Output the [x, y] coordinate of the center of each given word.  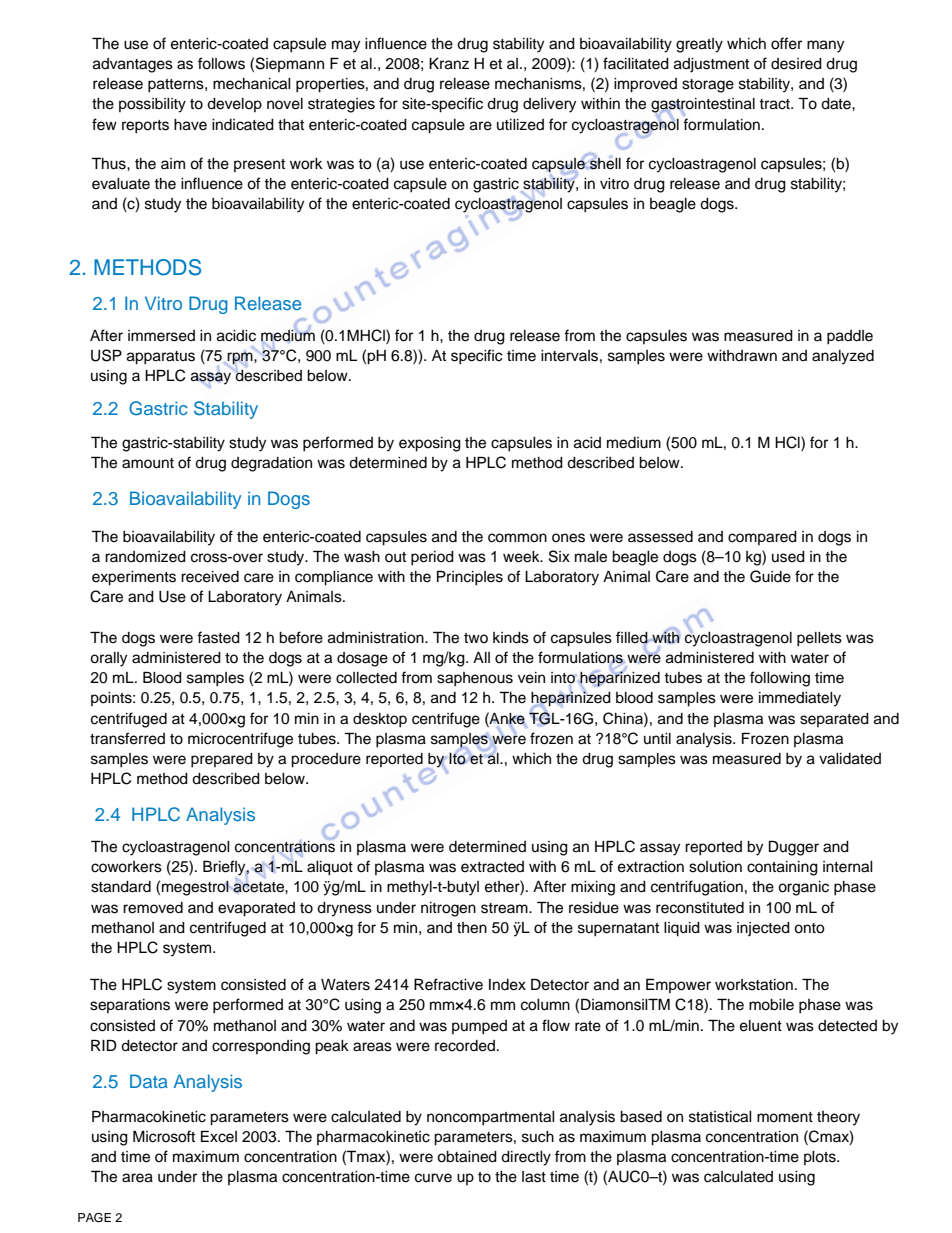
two [476, 638]
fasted [218, 637]
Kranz [449, 64]
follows [221, 63]
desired [796, 64]
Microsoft [164, 1136]
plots [821, 1158]
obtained [467, 1157]
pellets [819, 639]
